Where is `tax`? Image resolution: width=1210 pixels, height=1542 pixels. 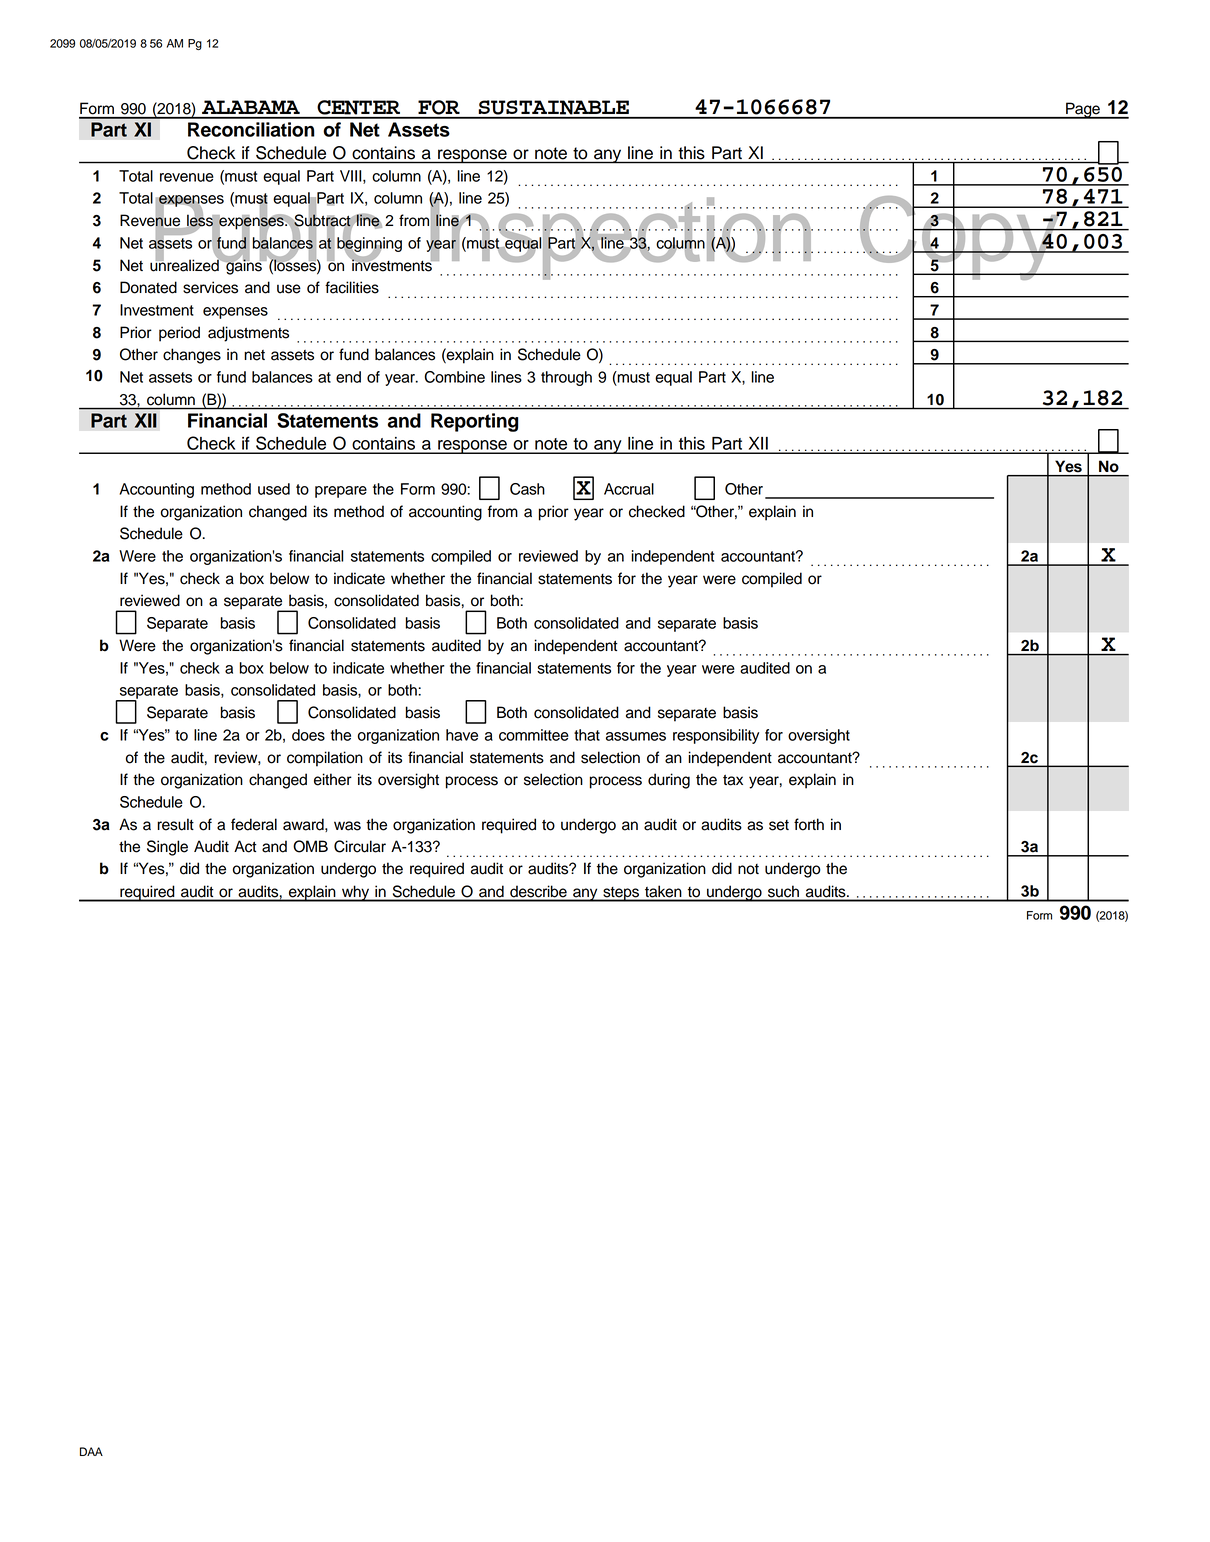
tax is located at coordinates (733, 780).
